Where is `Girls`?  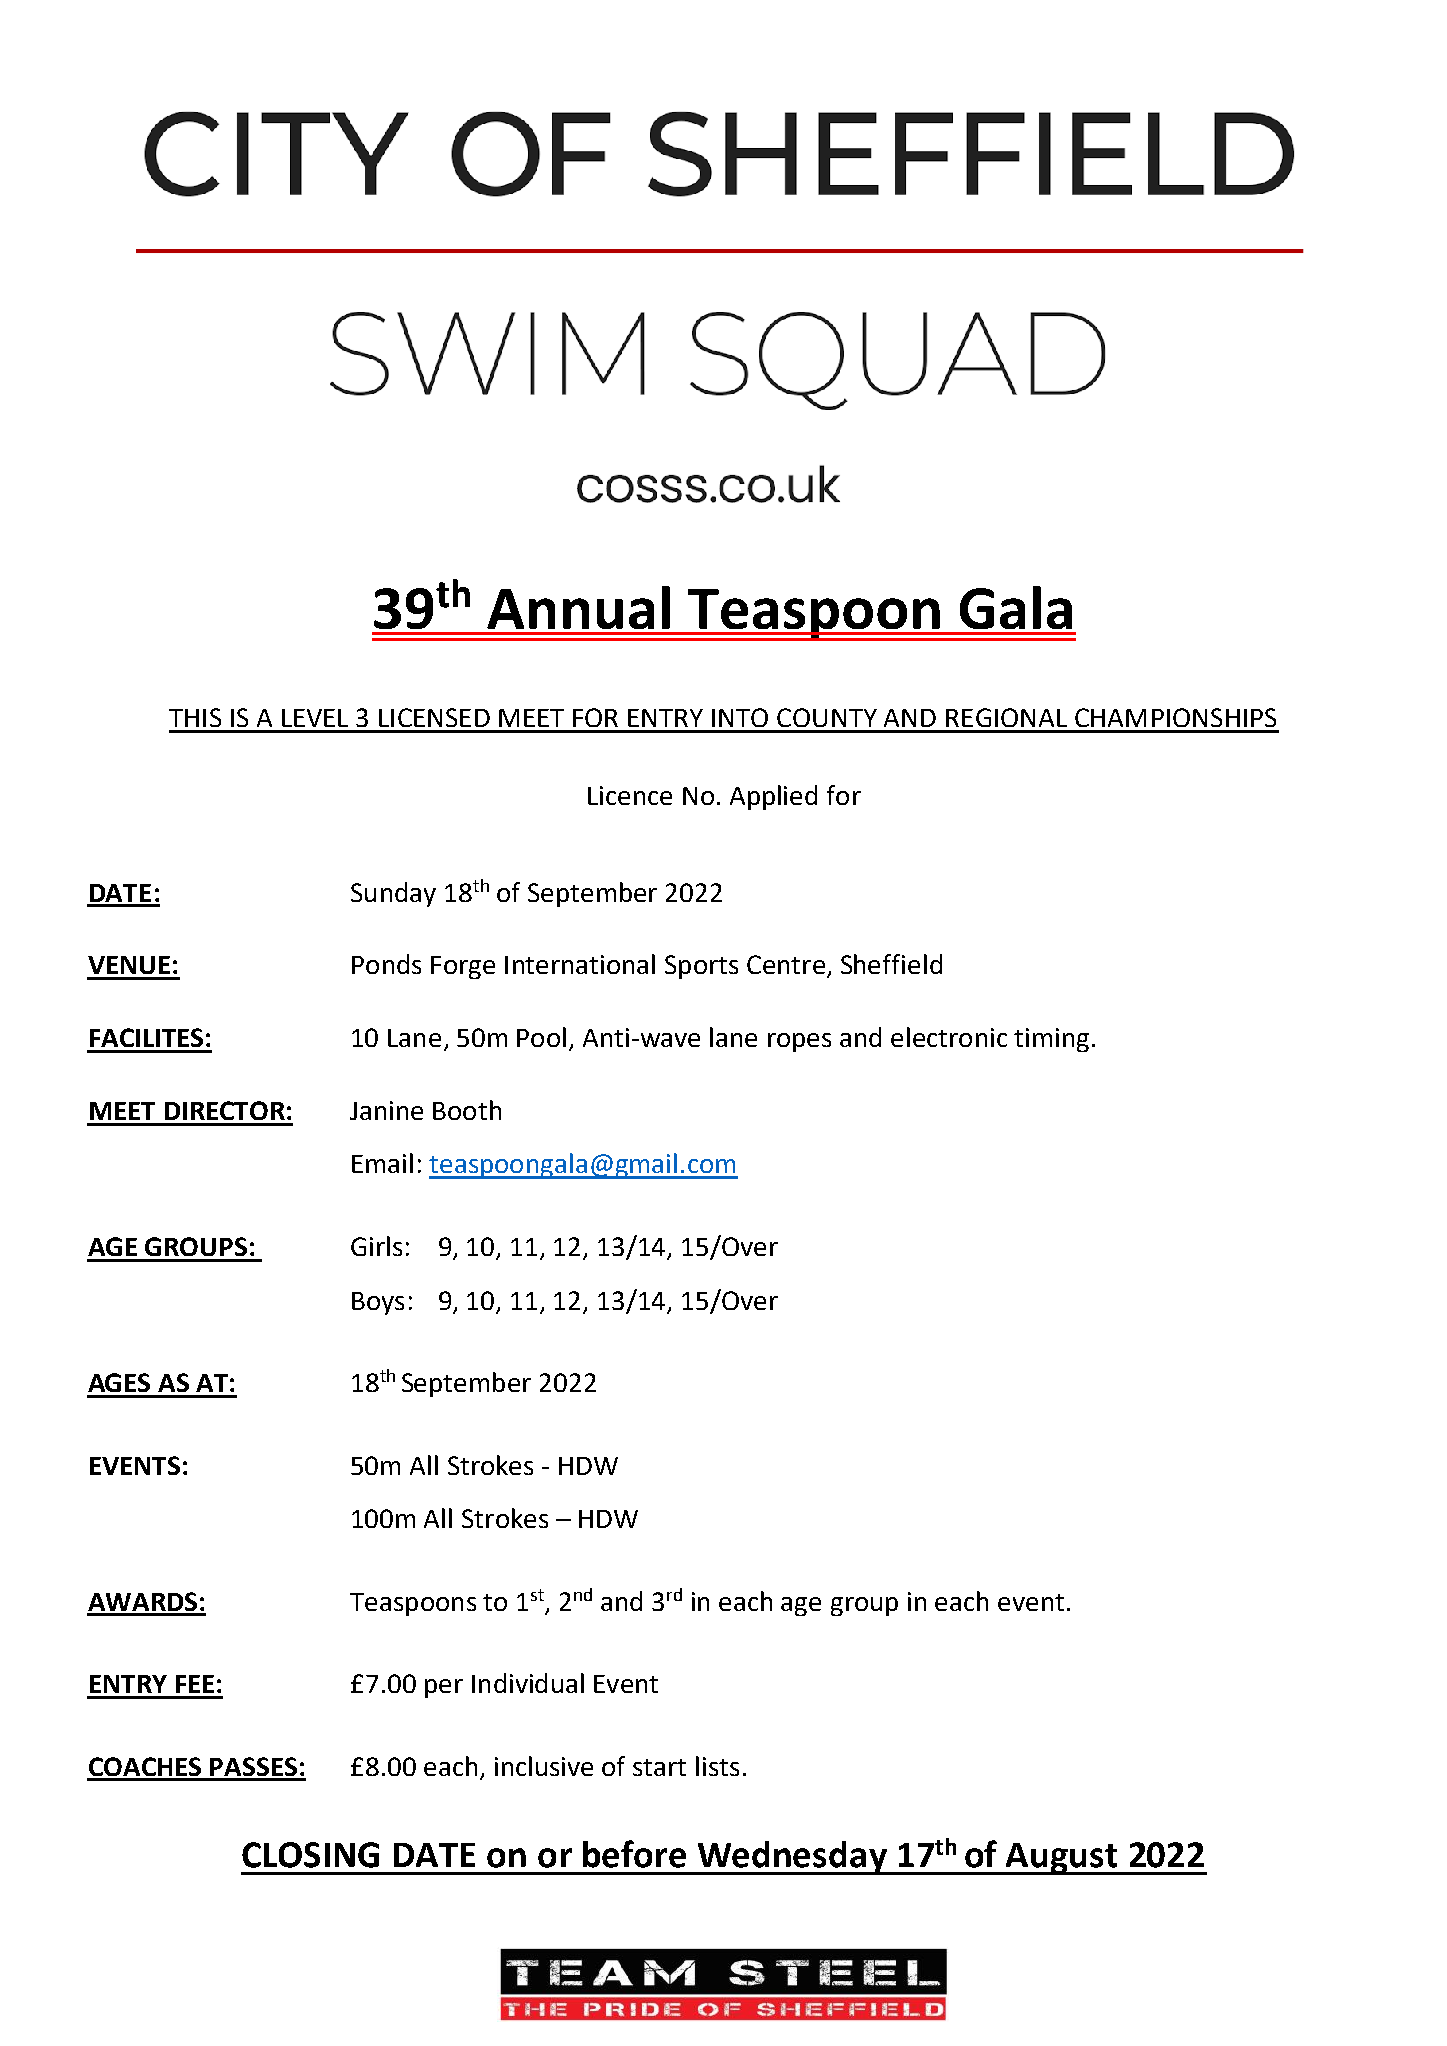
Girls is located at coordinates (376, 1246).
